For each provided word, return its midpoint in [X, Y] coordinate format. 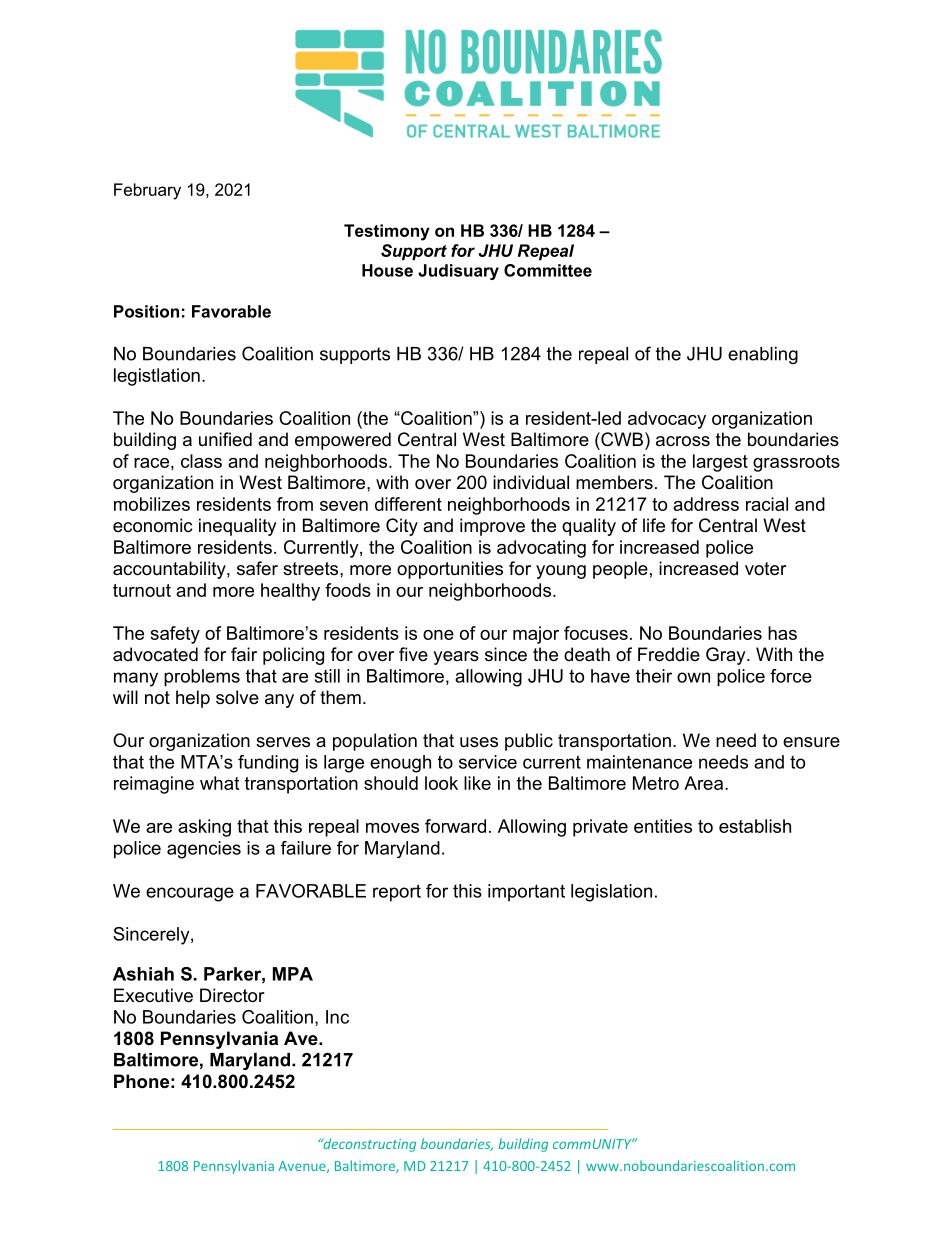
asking [204, 828]
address [706, 504]
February [147, 191]
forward [455, 826]
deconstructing [368, 1145]
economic [152, 525]
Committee [548, 270]
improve [492, 527]
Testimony [387, 232]
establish [755, 826]
